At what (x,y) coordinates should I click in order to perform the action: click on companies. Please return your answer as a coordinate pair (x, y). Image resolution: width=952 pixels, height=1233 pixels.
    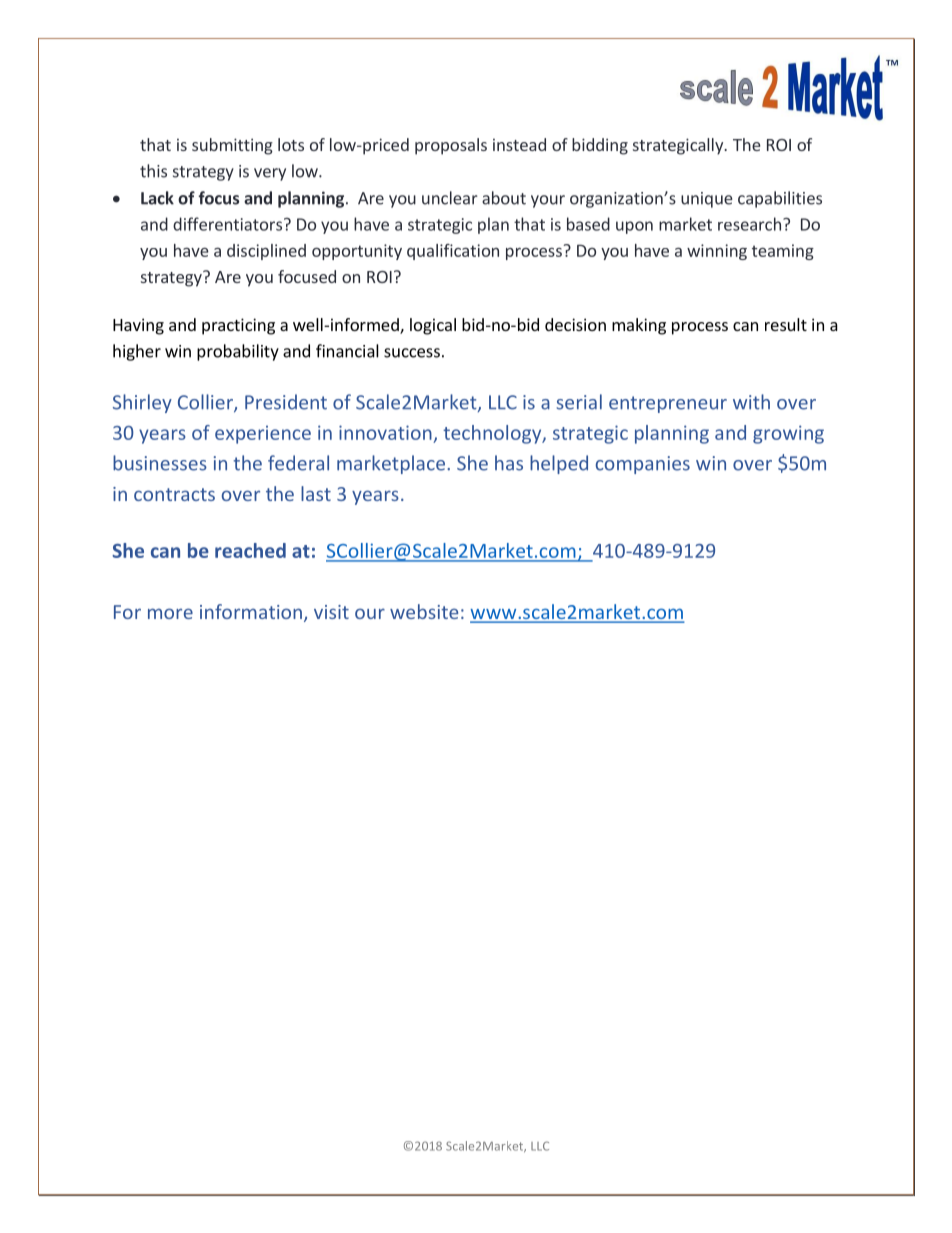
    Looking at the image, I should click on (643, 465).
